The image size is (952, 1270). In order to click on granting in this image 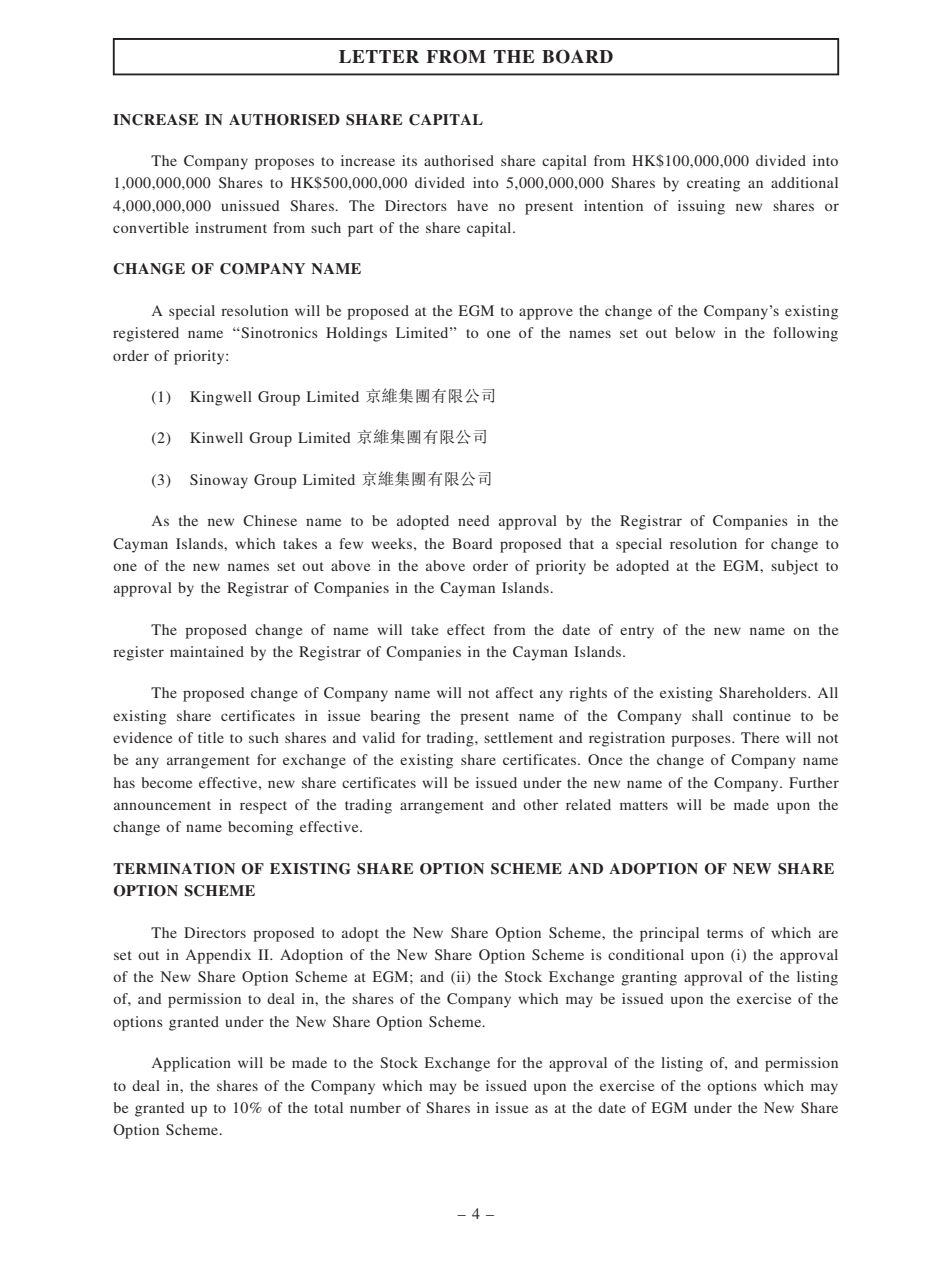, I will do `click(649, 978)`.
